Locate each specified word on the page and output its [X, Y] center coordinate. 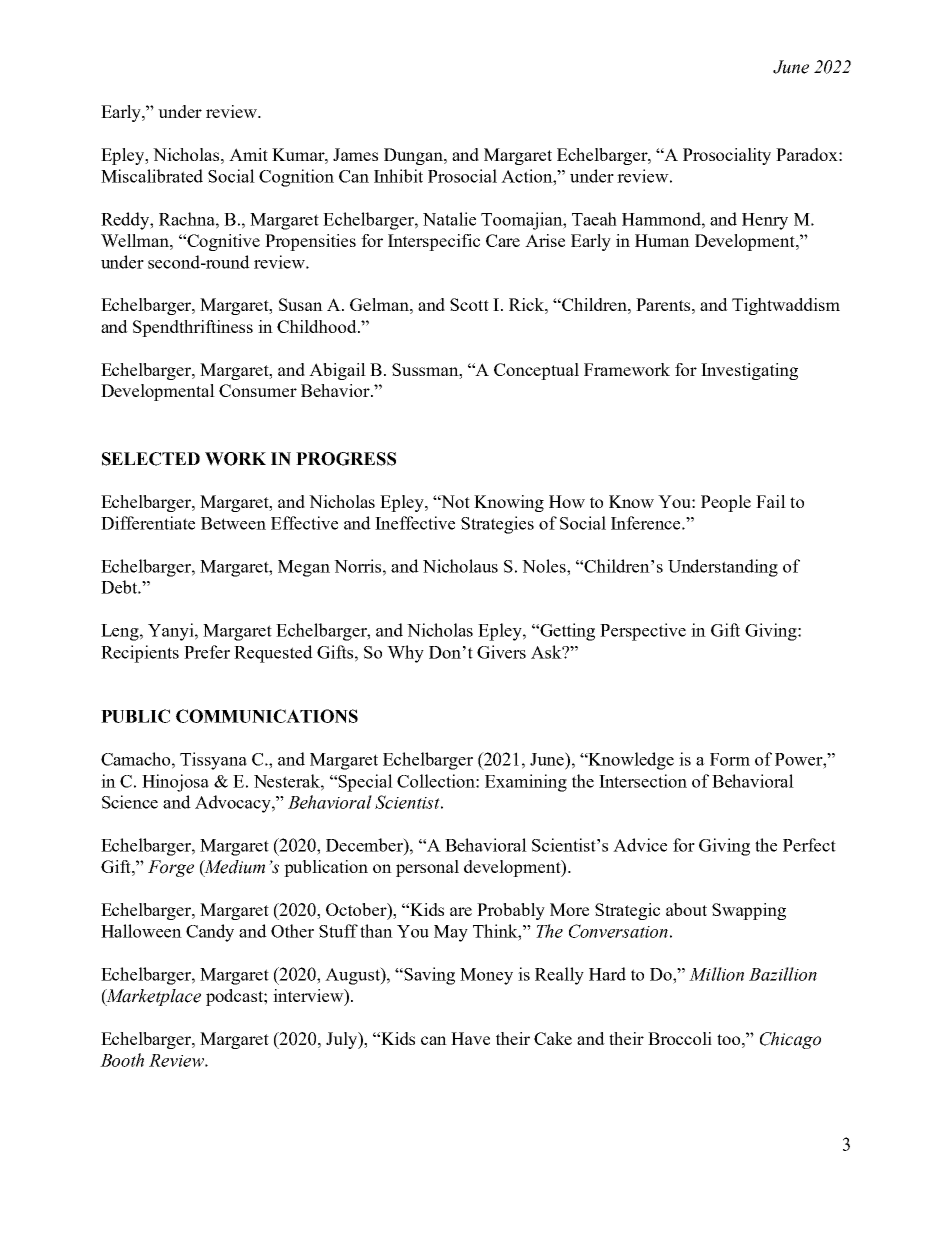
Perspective [643, 632]
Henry [765, 221]
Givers [501, 652]
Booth [122, 1060]
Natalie [449, 219]
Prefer [207, 652]
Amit [248, 154]
